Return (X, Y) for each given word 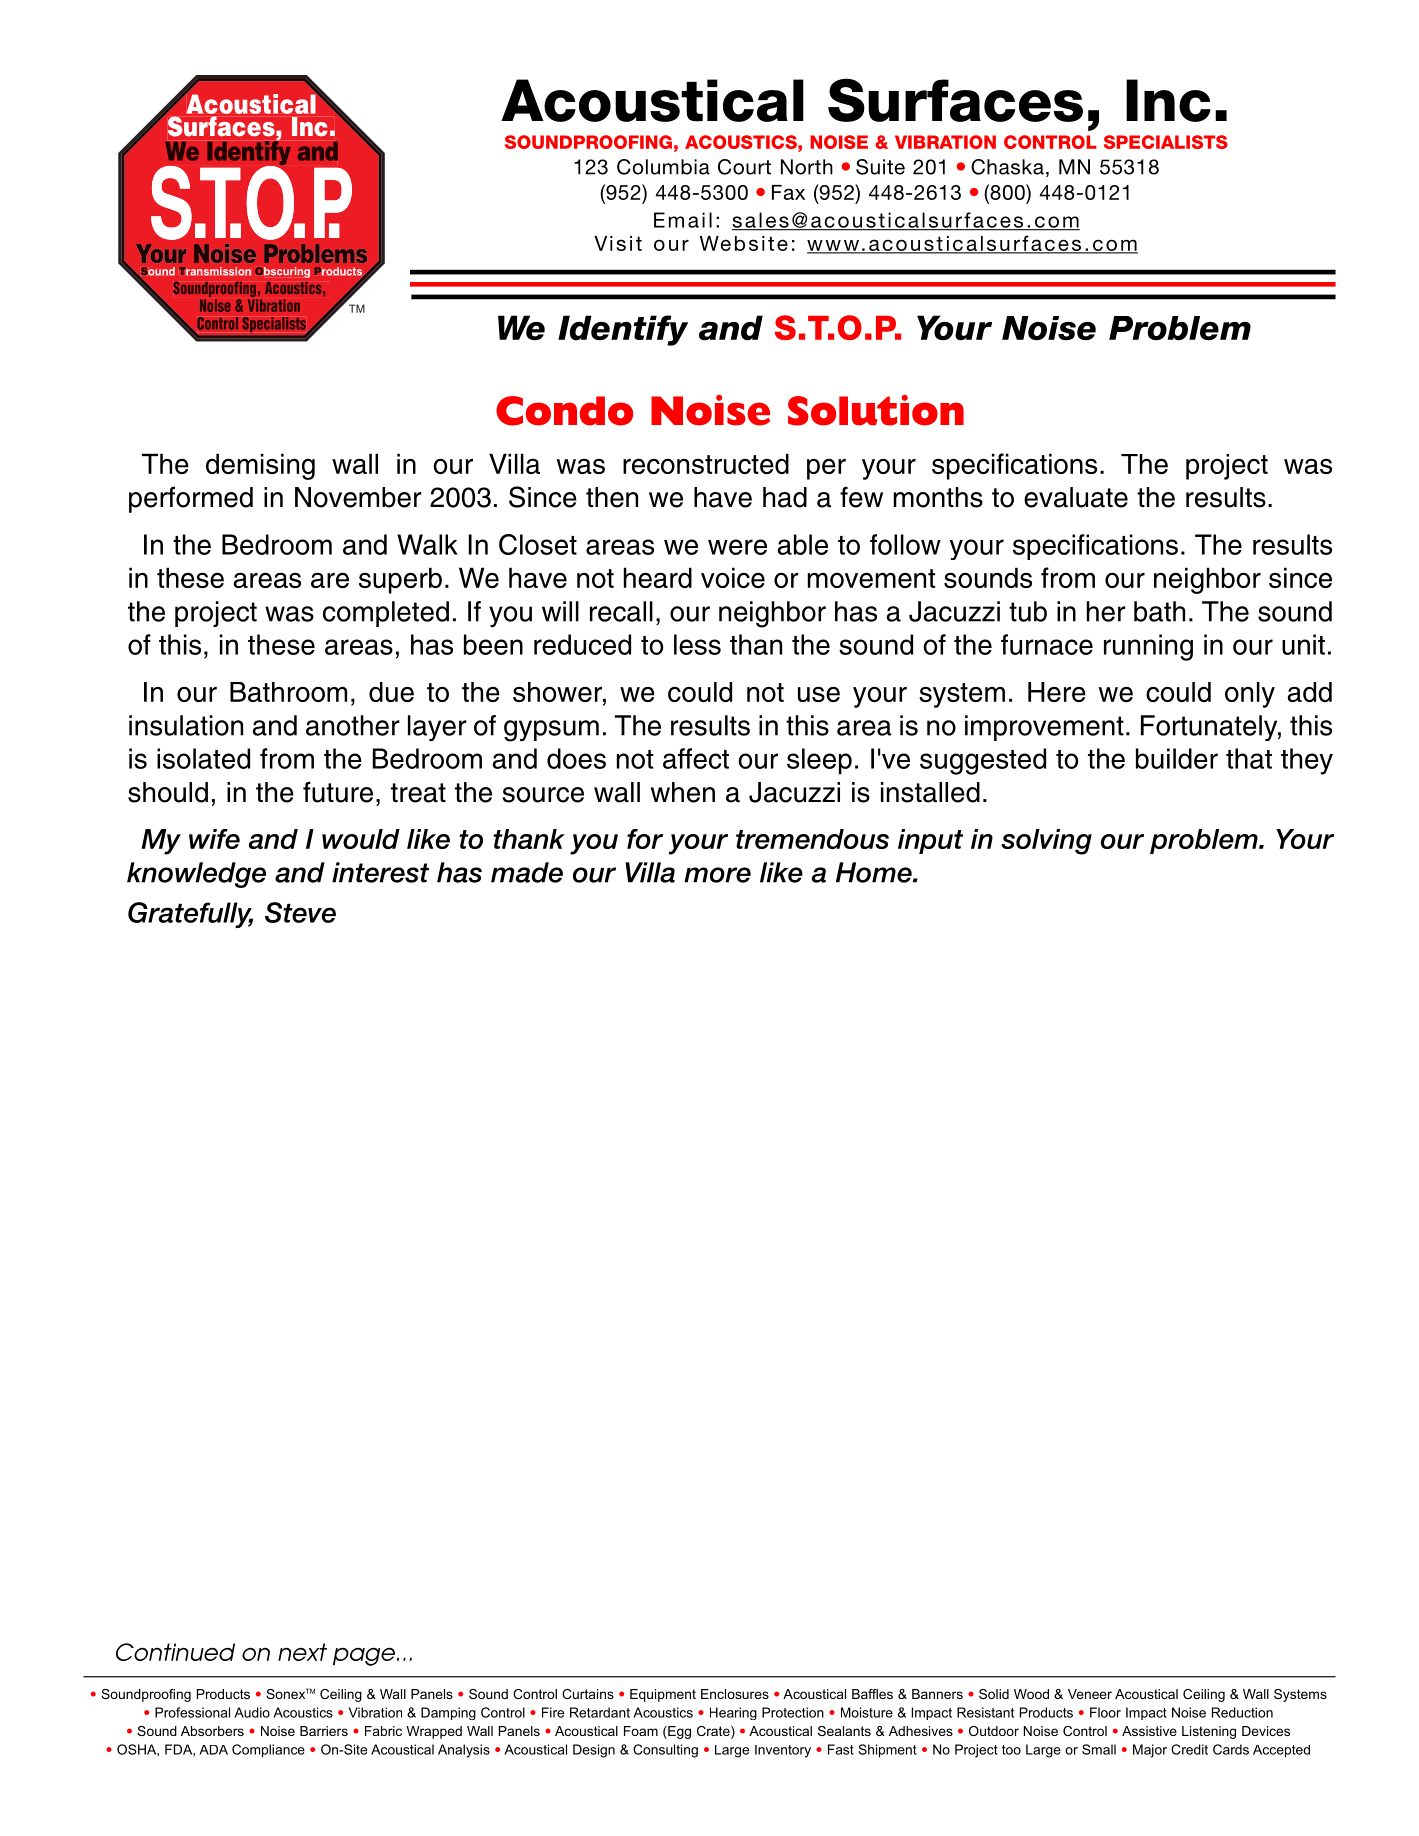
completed (386, 614)
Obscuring (282, 272)
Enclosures (735, 1694)
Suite (880, 167)
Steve (300, 912)
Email (683, 220)
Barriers (324, 1731)
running (1148, 647)
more (717, 875)
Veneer (1090, 1694)
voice (733, 577)
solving (1046, 842)
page (364, 1657)
